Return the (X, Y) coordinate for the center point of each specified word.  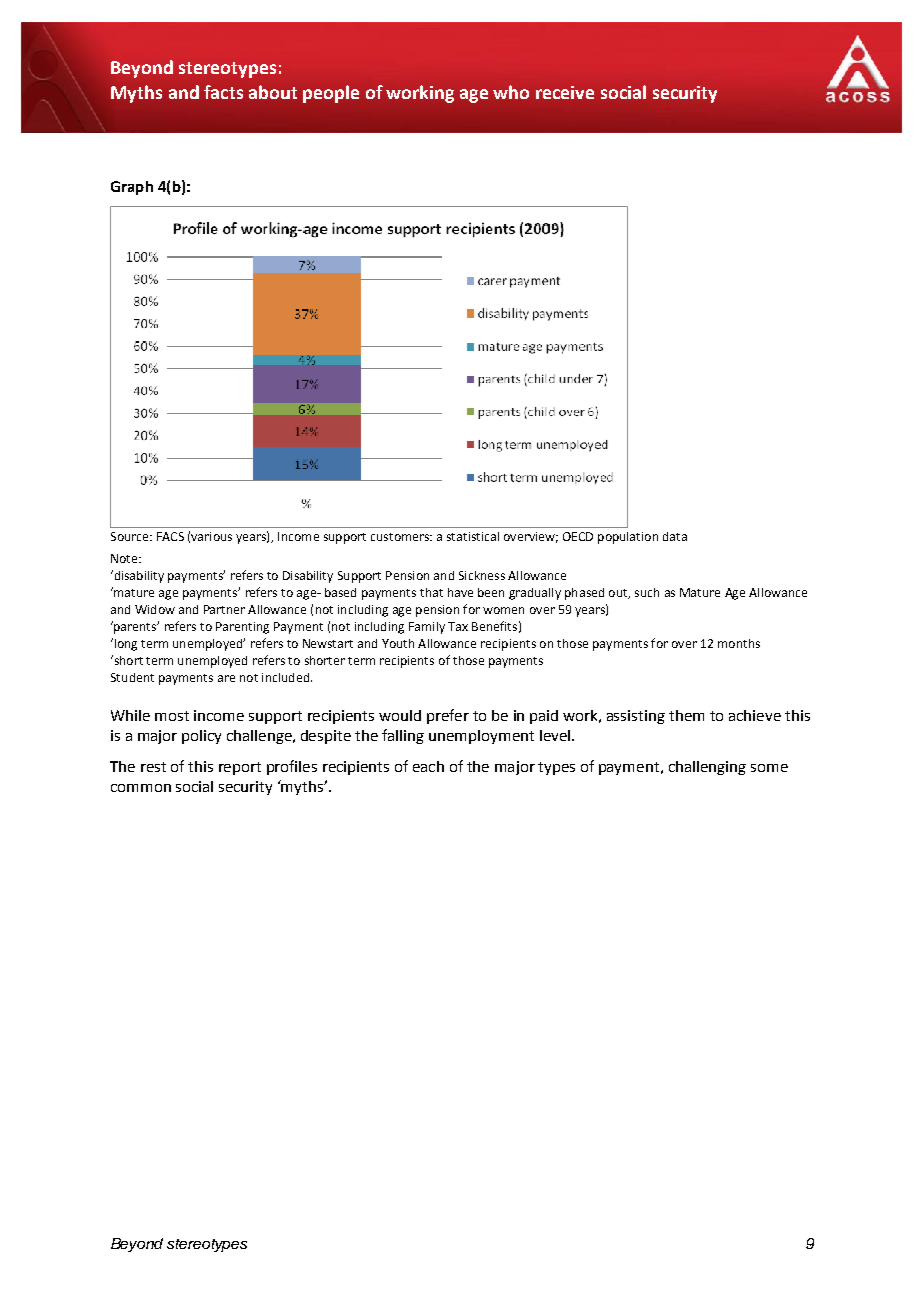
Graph (132, 188)
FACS (170, 536)
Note (125, 558)
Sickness (482, 575)
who (511, 92)
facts (223, 92)
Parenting (242, 628)
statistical (473, 536)
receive (565, 92)
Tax (458, 626)
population (628, 538)
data (675, 536)
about (273, 92)
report (240, 768)
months (739, 643)
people (331, 94)
